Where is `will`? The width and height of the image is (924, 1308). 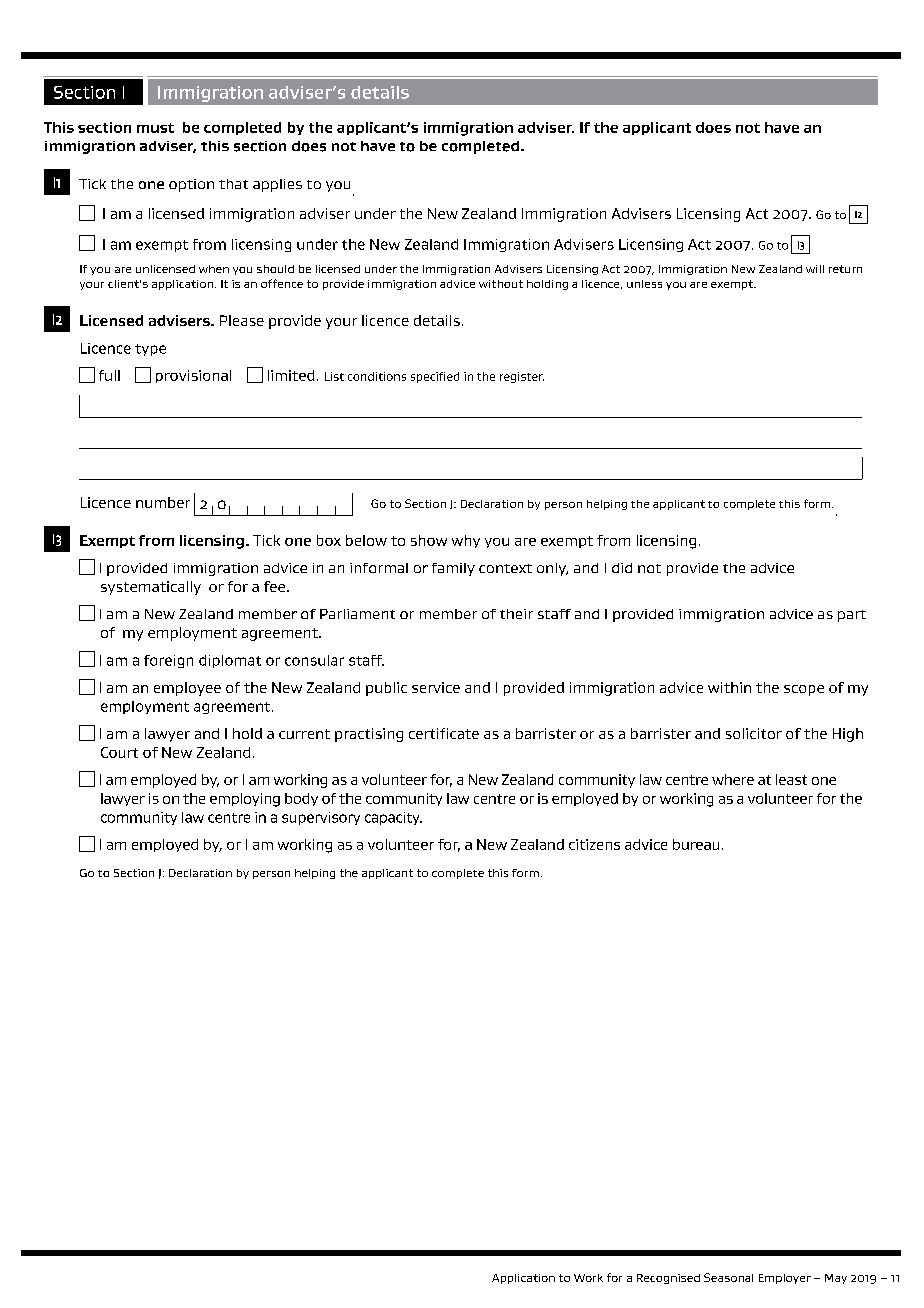 will is located at coordinates (815, 269).
